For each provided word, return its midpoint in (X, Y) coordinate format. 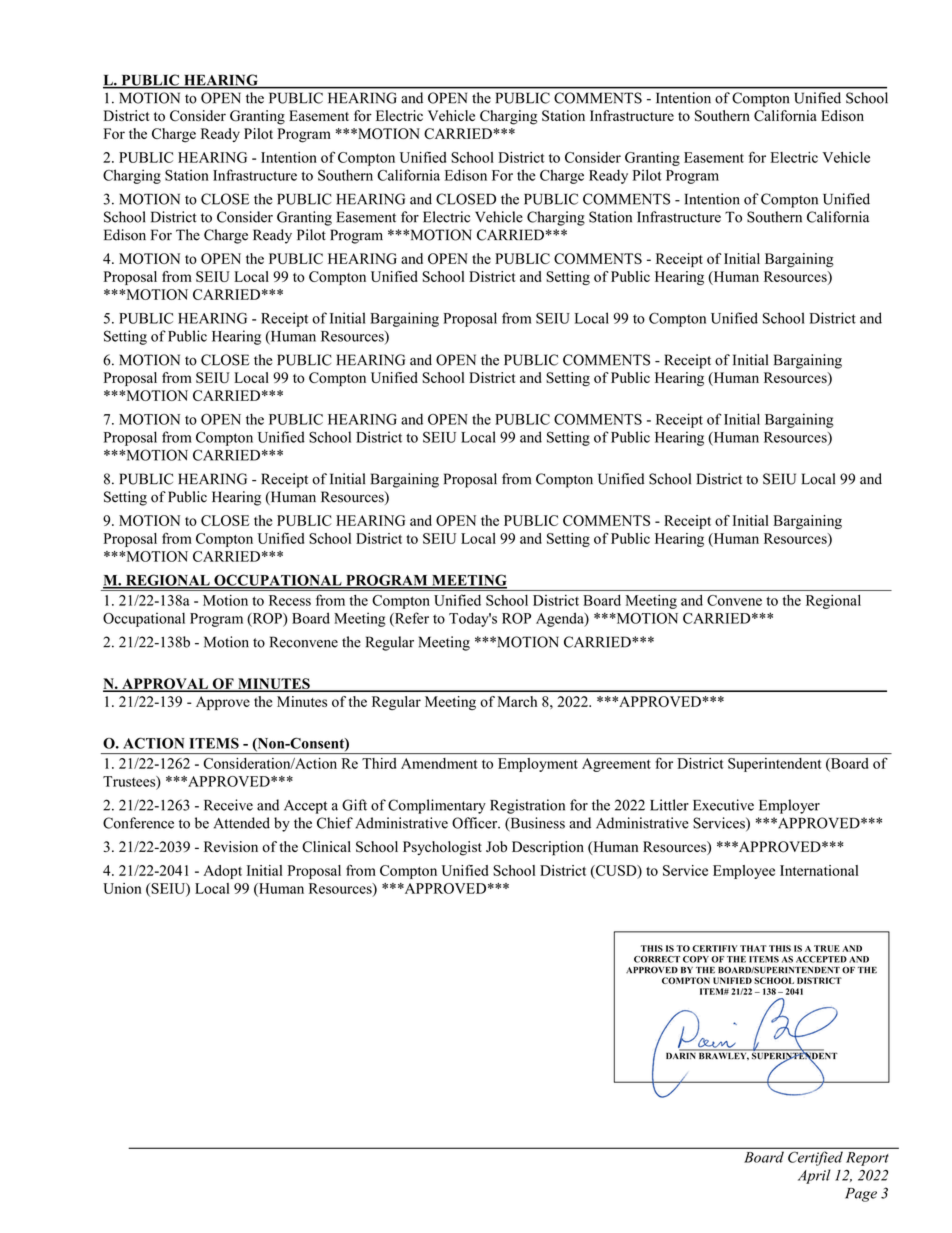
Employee (744, 872)
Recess (290, 600)
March (517, 701)
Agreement (616, 765)
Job (496, 846)
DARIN (682, 1054)
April (814, 1176)
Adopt (222, 872)
